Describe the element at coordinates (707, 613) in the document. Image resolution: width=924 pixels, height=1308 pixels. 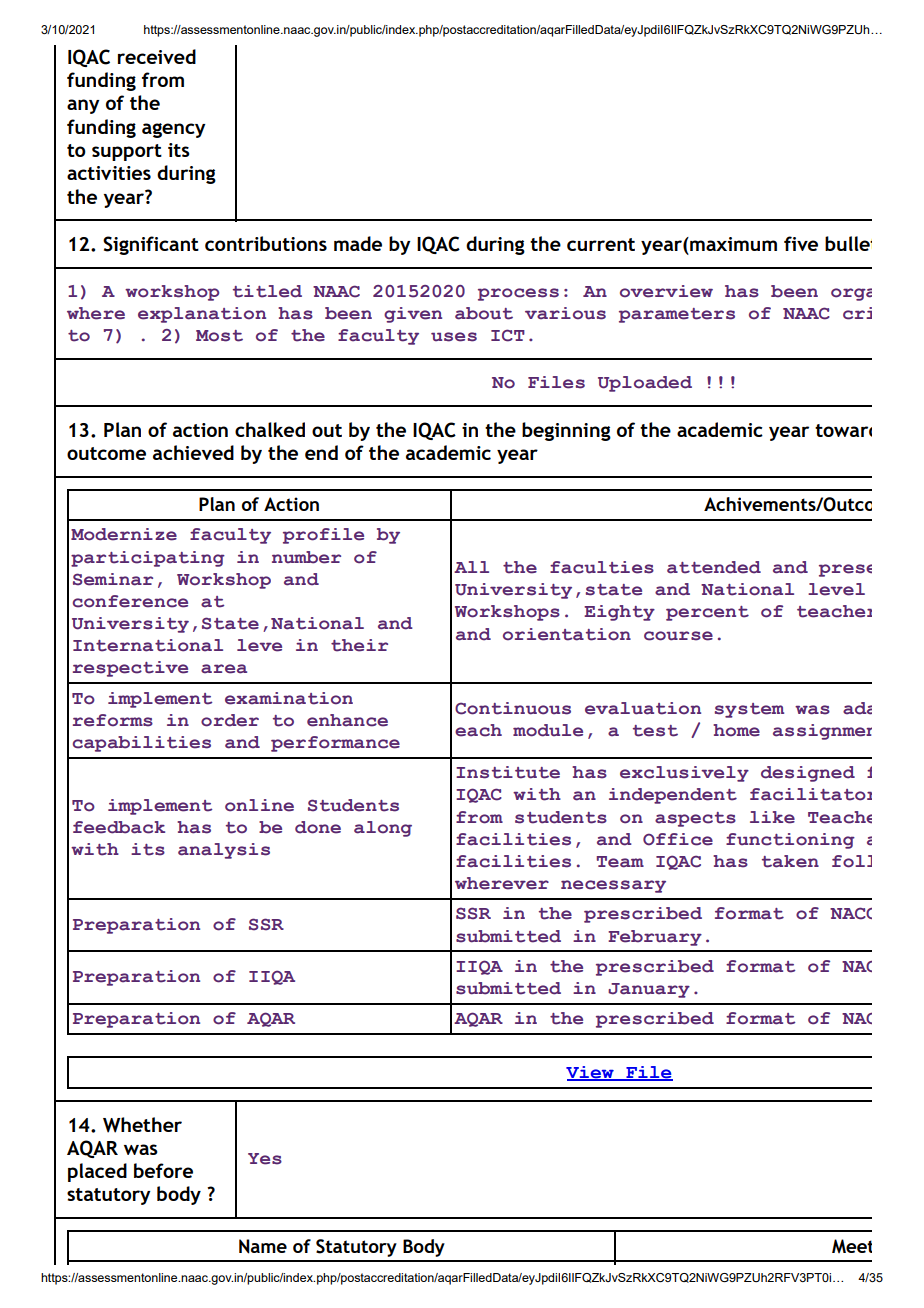
I see `percent` at that location.
